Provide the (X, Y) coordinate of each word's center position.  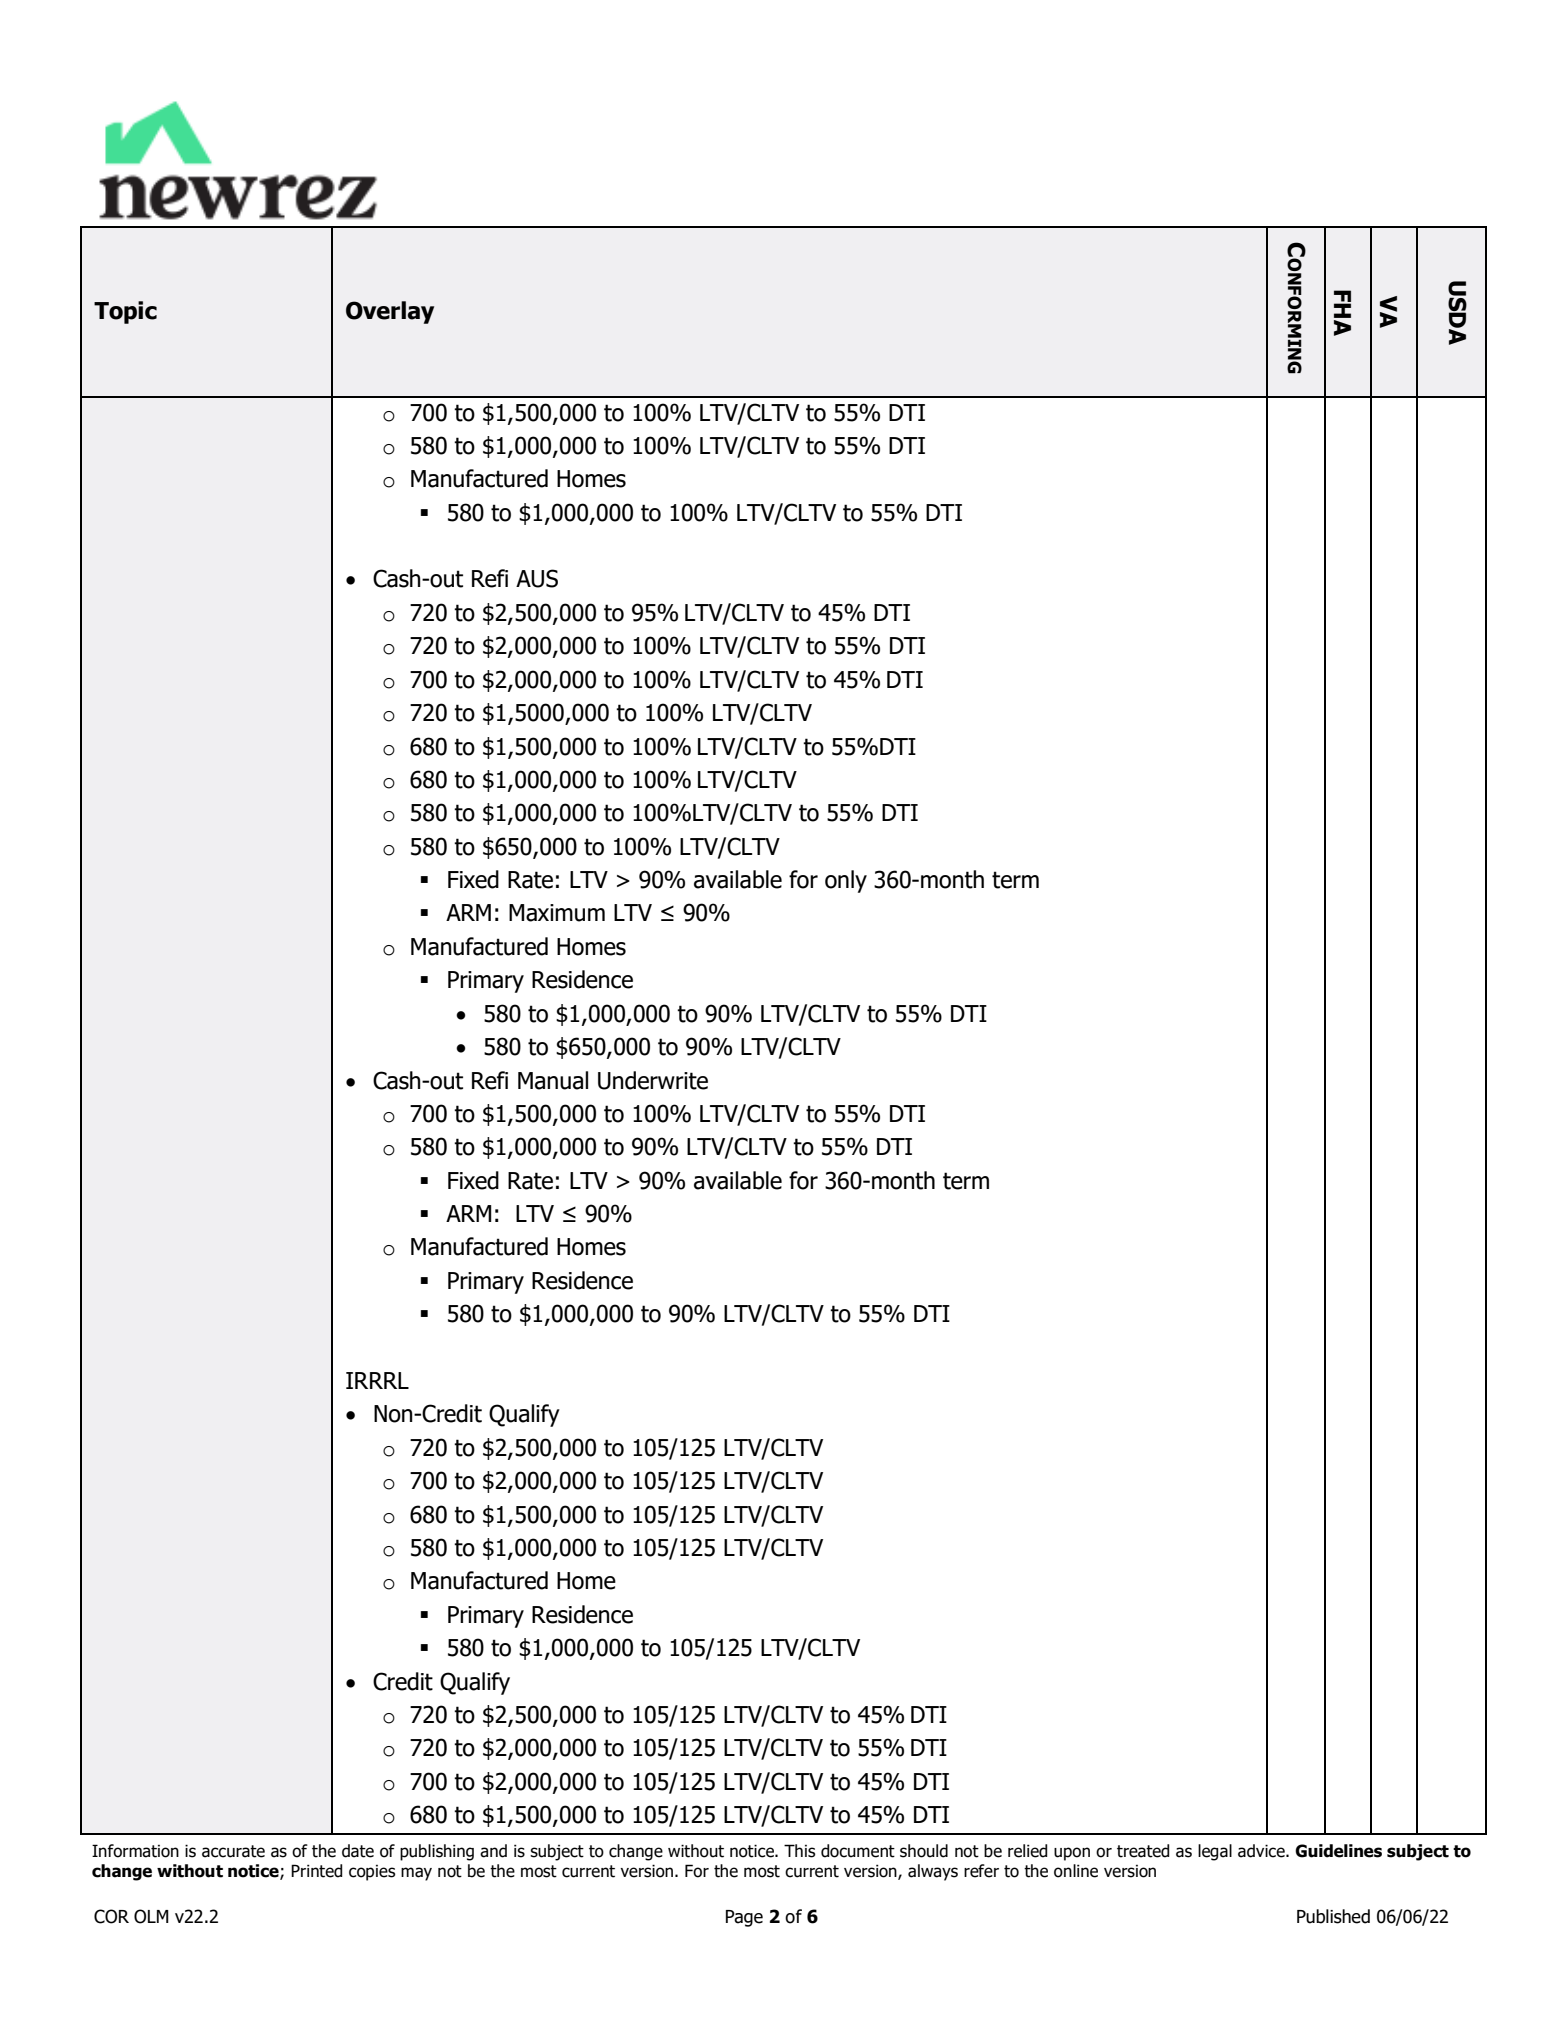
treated (1143, 1851)
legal (1215, 1852)
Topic (125, 312)
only (846, 881)
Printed (316, 1871)
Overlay (390, 312)
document (858, 1851)
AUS (537, 578)
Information (135, 1851)
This (800, 1851)
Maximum (557, 913)
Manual (553, 1080)
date (358, 1851)
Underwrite (653, 1080)
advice (1262, 1851)
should (924, 1851)
